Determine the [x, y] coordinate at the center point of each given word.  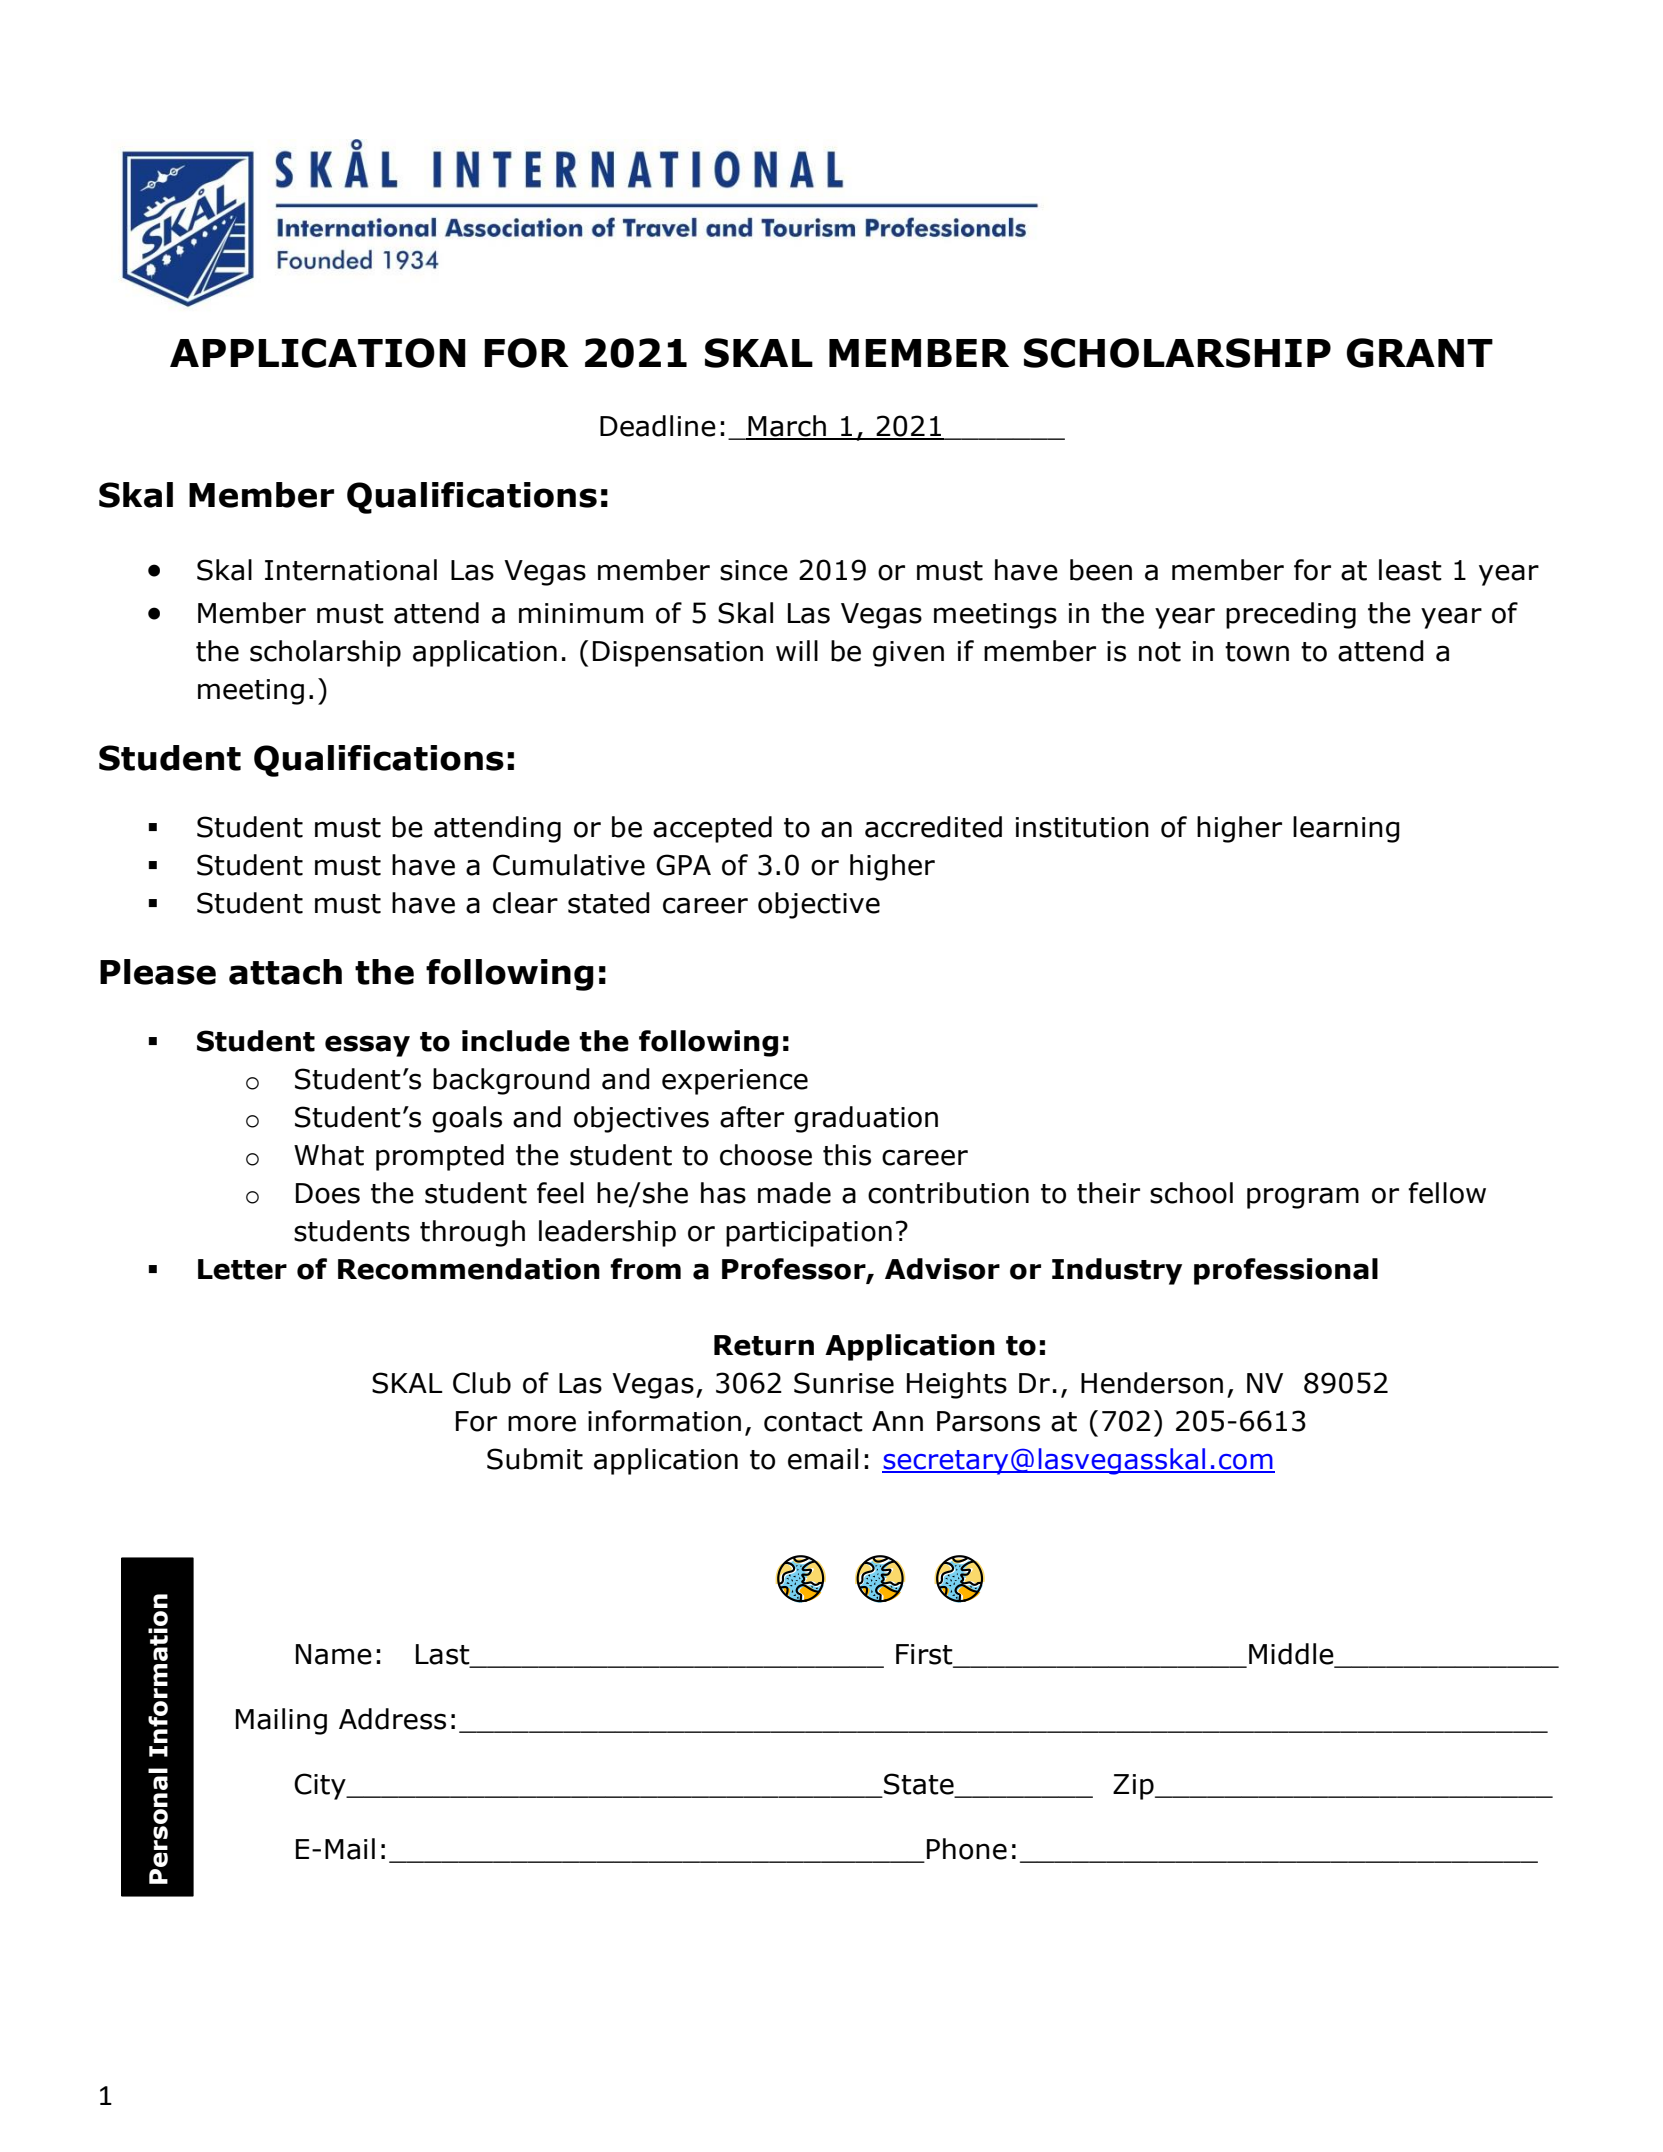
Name [334, 1654]
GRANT [1420, 353]
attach [285, 972]
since [754, 570]
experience [735, 1082]
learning [1346, 829]
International [351, 570]
